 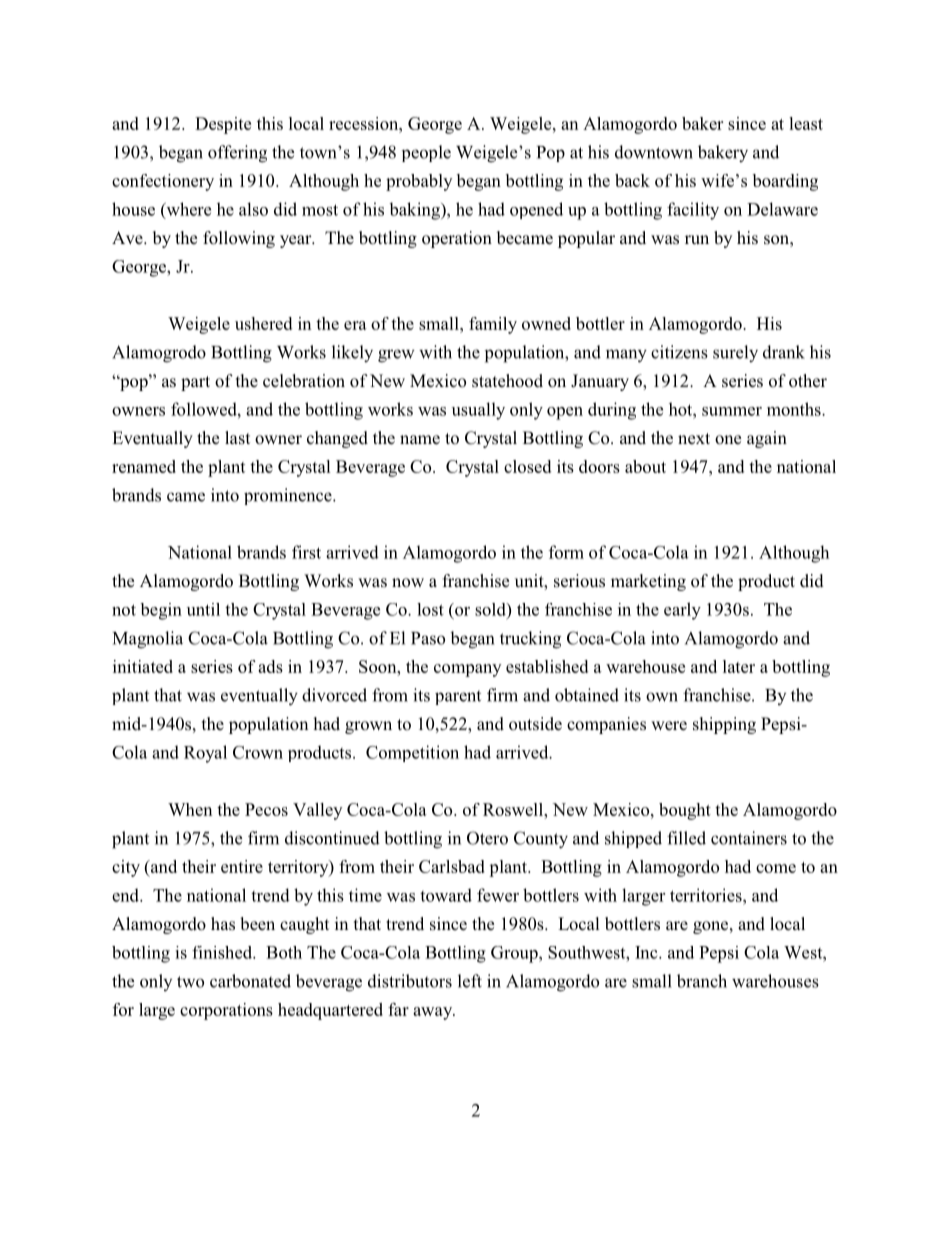 What do you see at coordinates (724, 725) in the screenshot?
I see `shipping` at bounding box center [724, 725].
